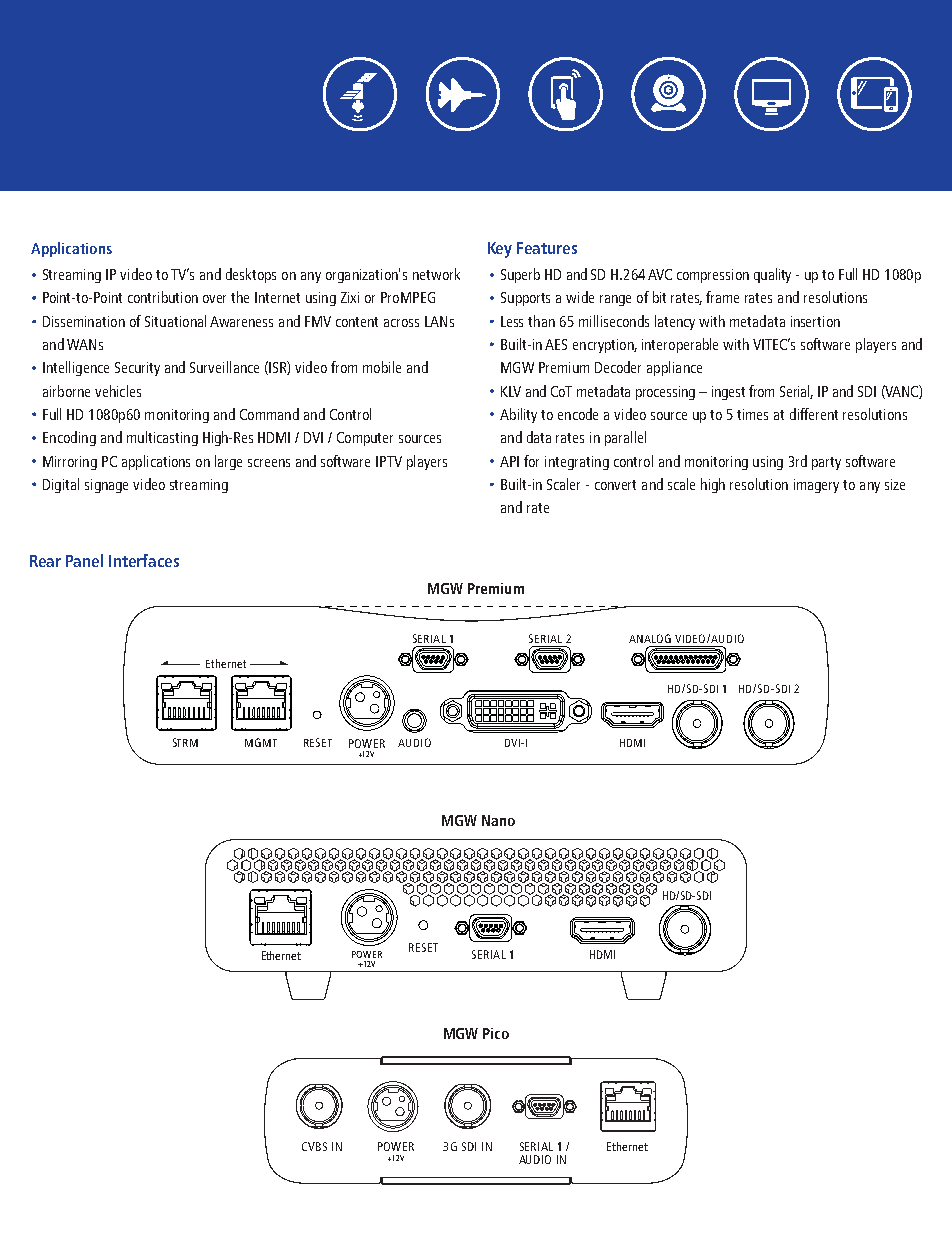 The width and height of the screenshot is (952, 1233). Describe the element at coordinates (163, 297) in the screenshot. I see `contribution` at that location.
